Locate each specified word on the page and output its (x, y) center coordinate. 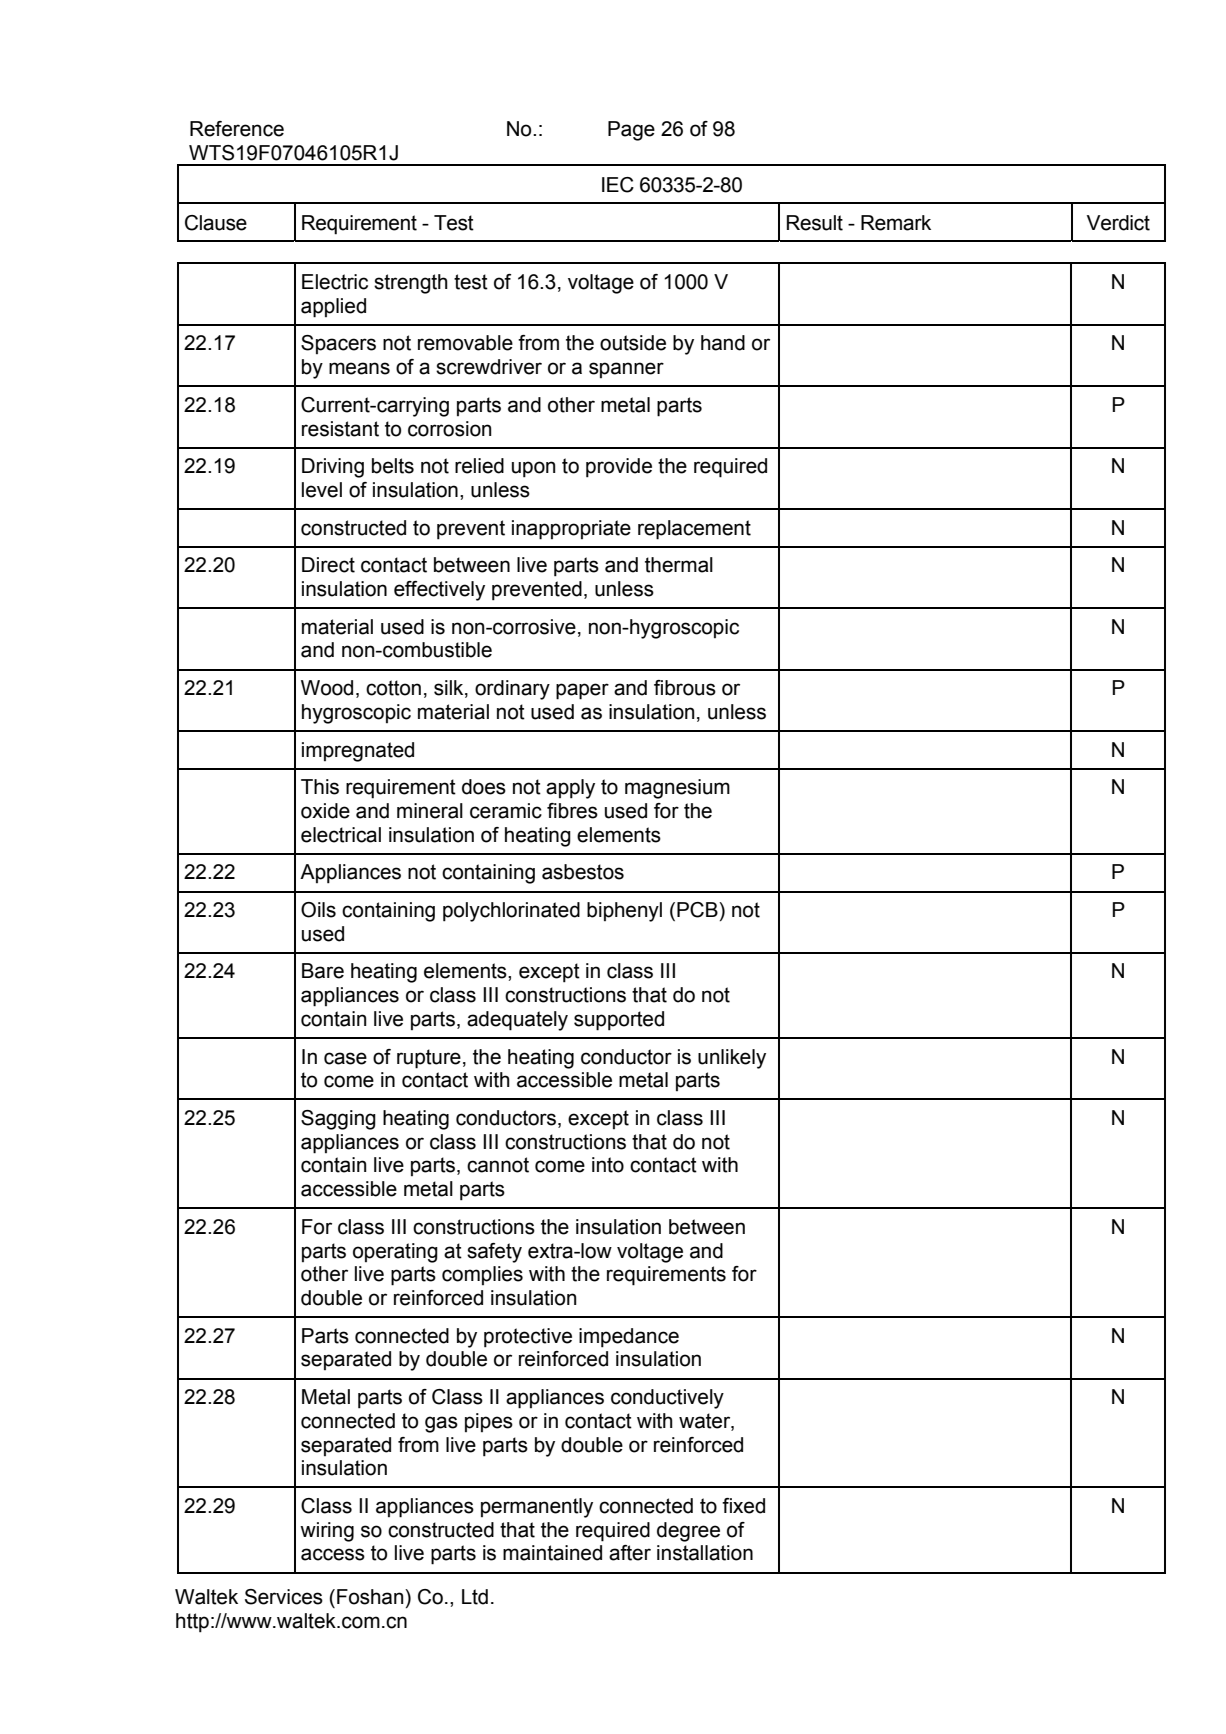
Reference (237, 129)
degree (688, 1532)
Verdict (1118, 223)
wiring (327, 1532)
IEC (618, 185)
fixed (743, 1506)
